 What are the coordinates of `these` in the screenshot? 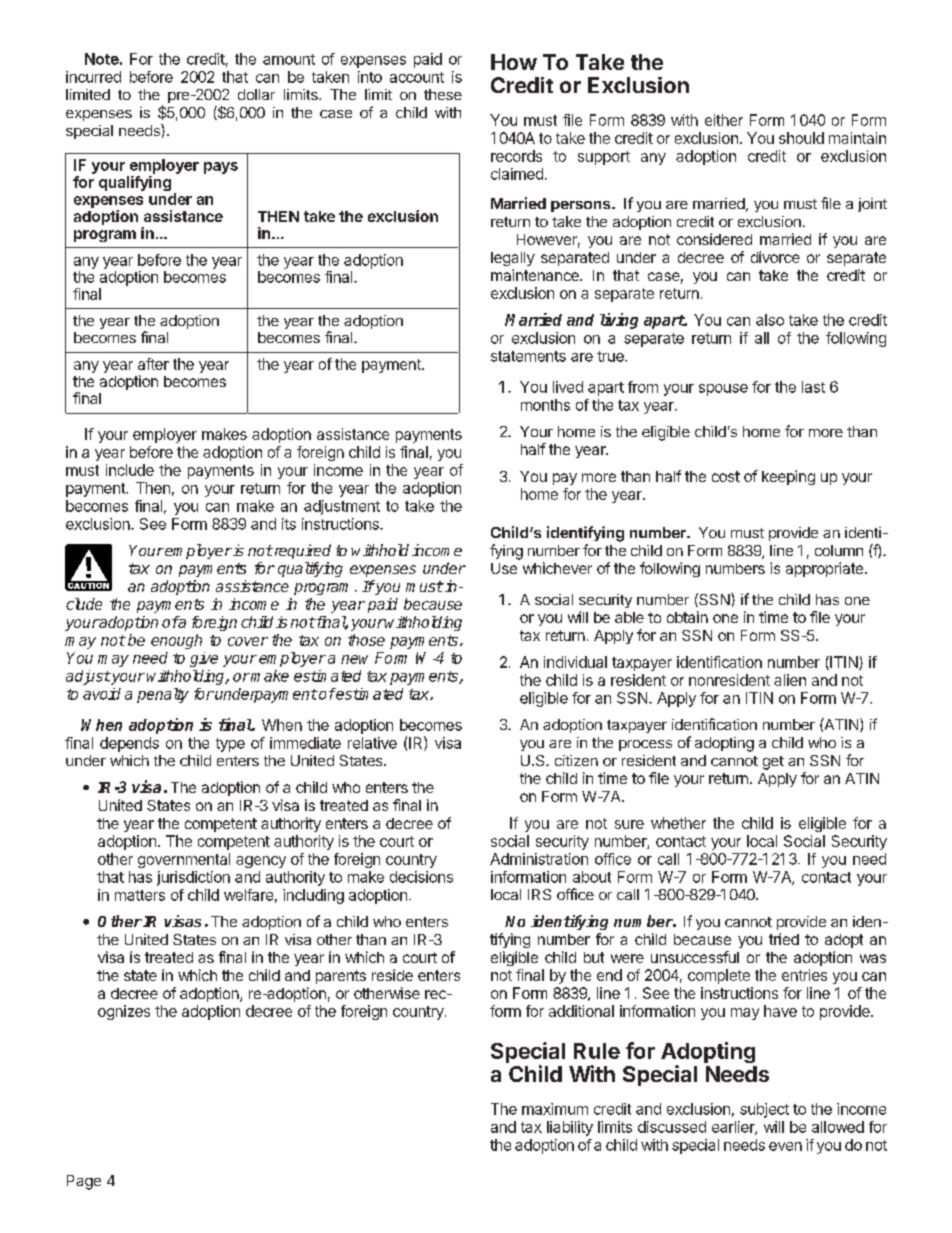 It's located at (443, 94).
